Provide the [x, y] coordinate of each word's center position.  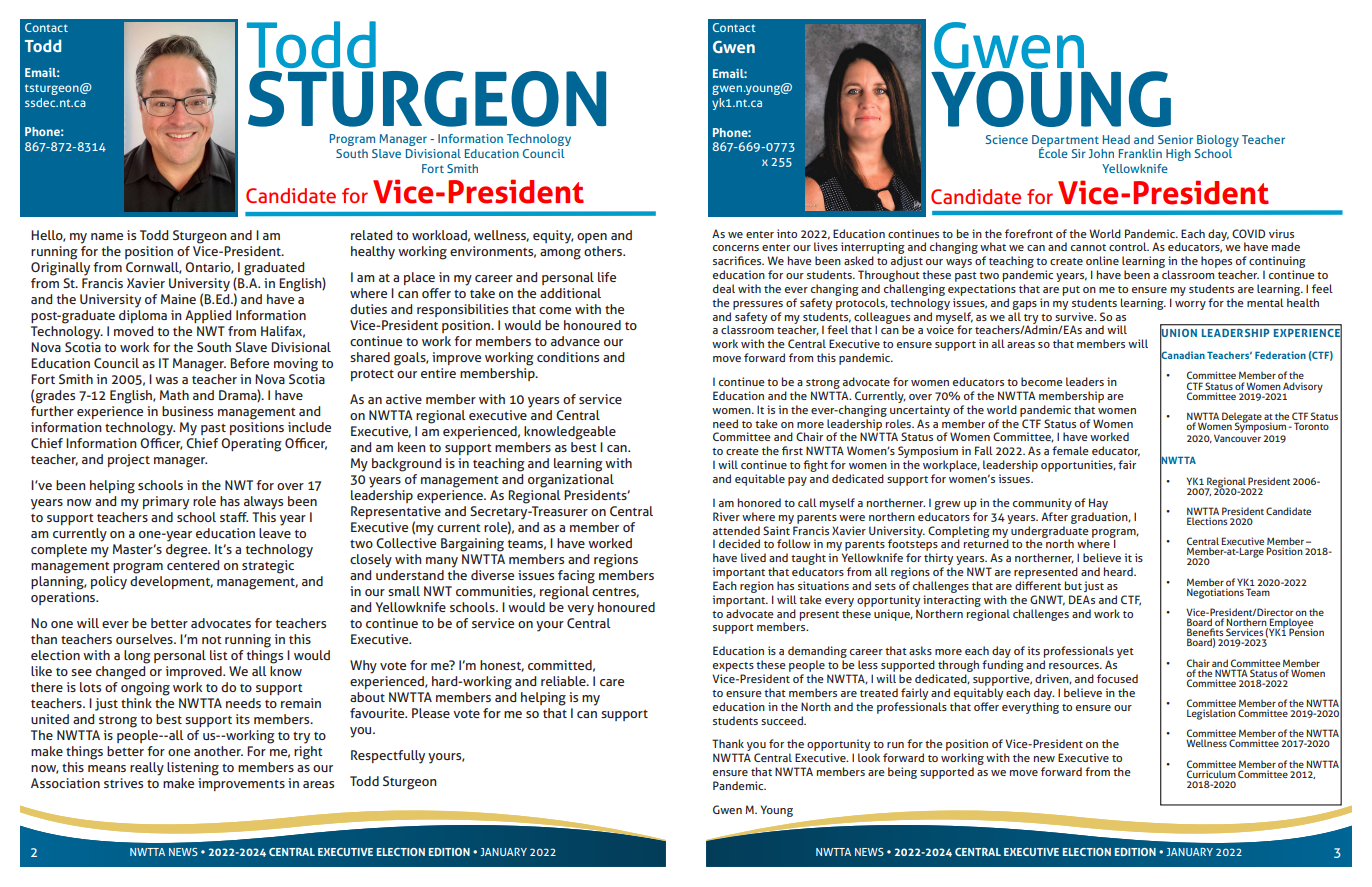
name [107, 236]
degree [188, 551]
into [787, 233]
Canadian [1182, 355]
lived [753, 557]
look [869, 757]
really [147, 769]
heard [1119, 571]
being [902, 773]
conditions [568, 357]
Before [249, 363]
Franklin [1140, 153]
